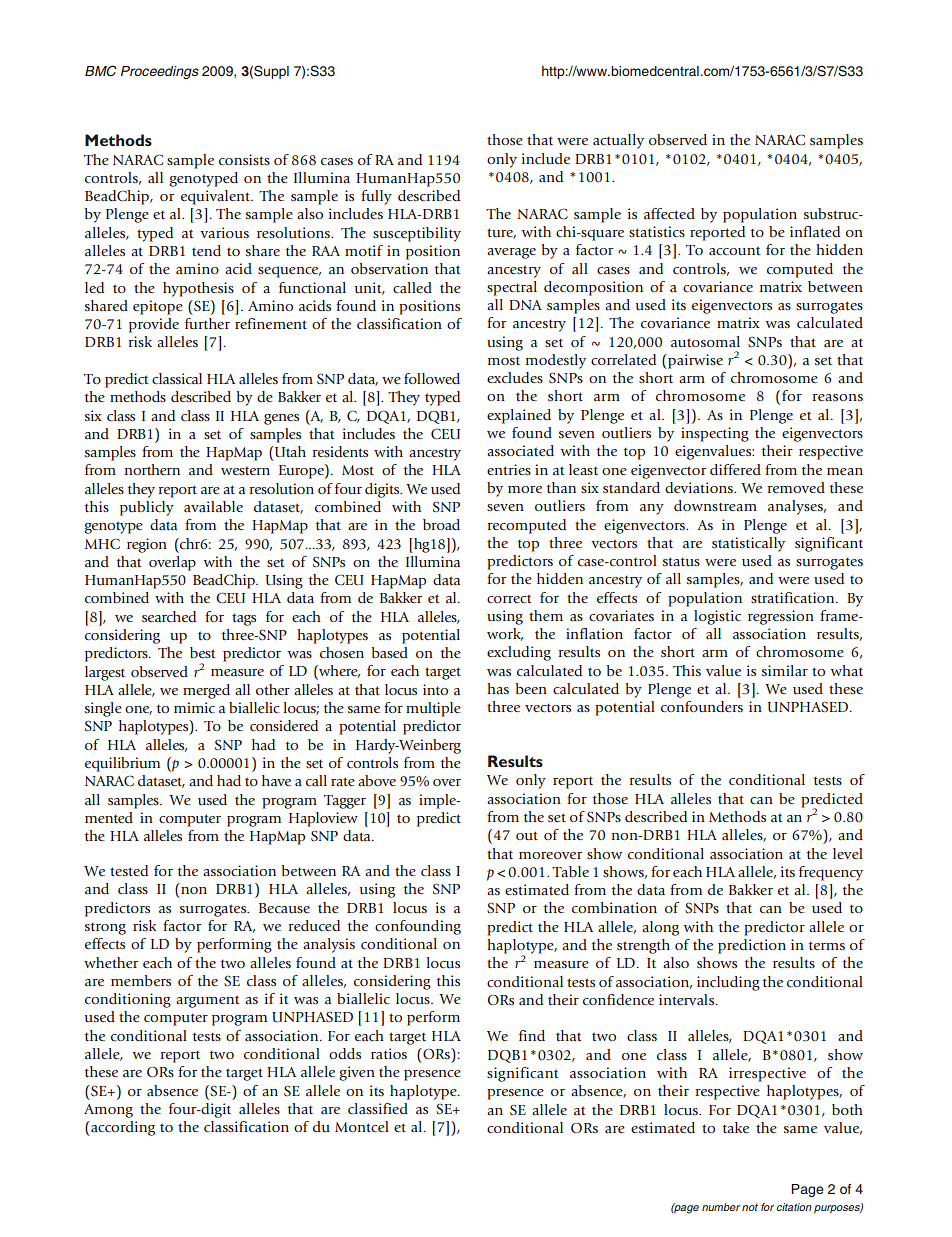 Image resolution: width=952 pixels, height=1237 pixels. What do you see at coordinates (735, 469) in the screenshot?
I see `differed` at bounding box center [735, 469].
